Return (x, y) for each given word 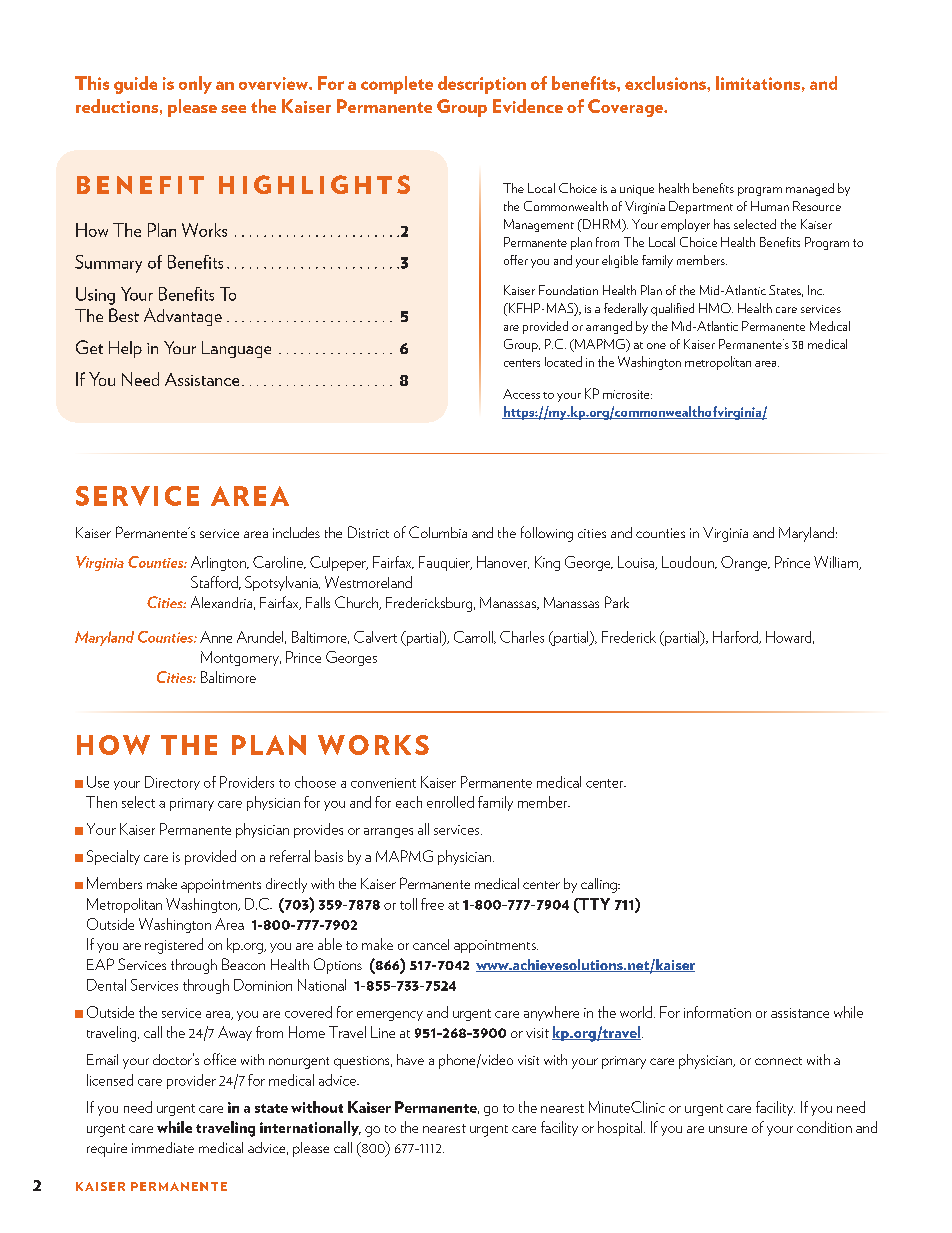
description (482, 85)
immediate (163, 1147)
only (195, 85)
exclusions (666, 83)
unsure (728, 1129)
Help (125, 349)
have (410, 1059)
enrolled (450, 802)
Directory (172, 783)
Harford (736, 637)
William (837, 563)
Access (521, 394)
